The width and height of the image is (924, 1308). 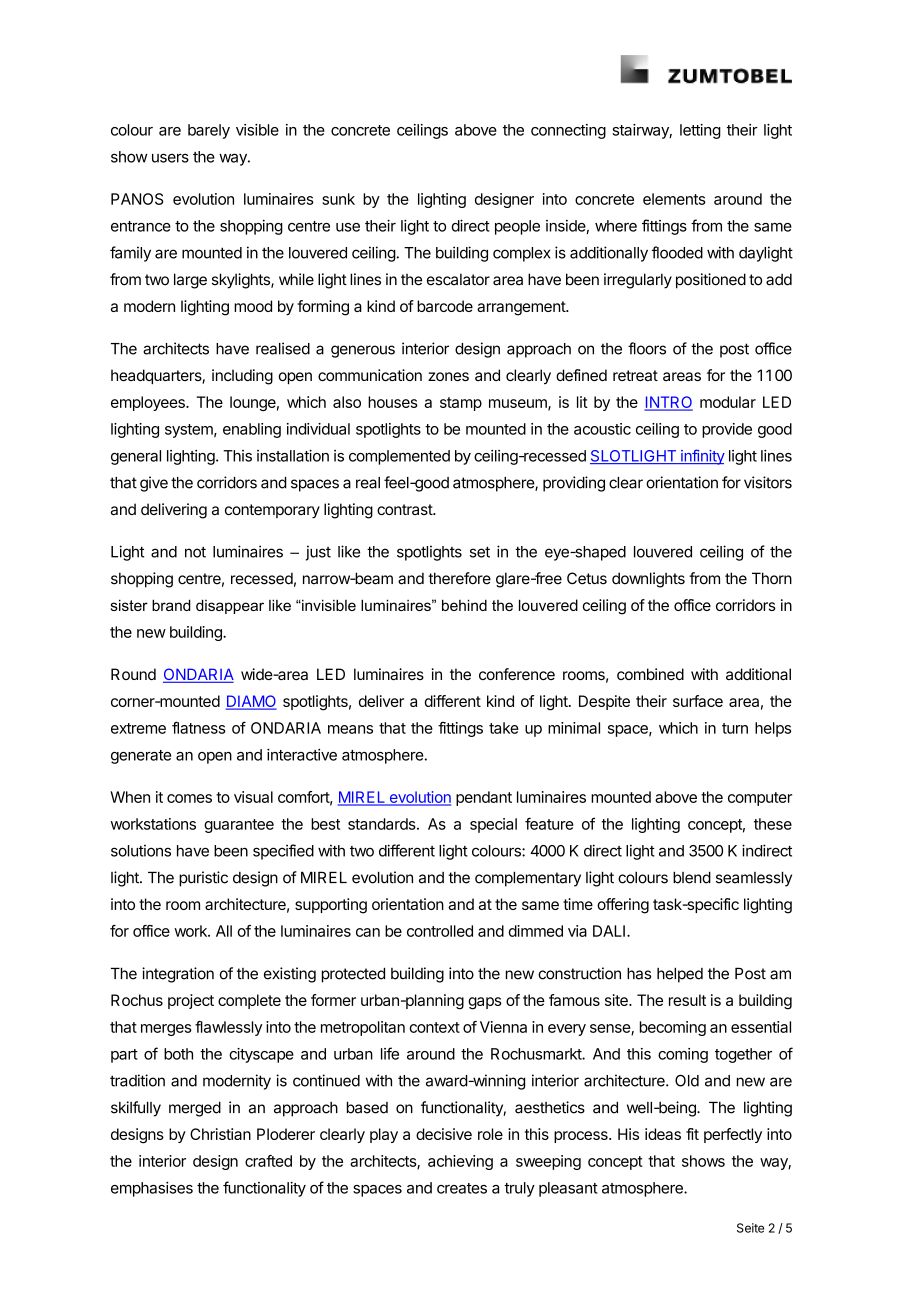 What do you see at coordinates (517, 674) in the image?
I see `conference` at bounding box center [517, 674].
